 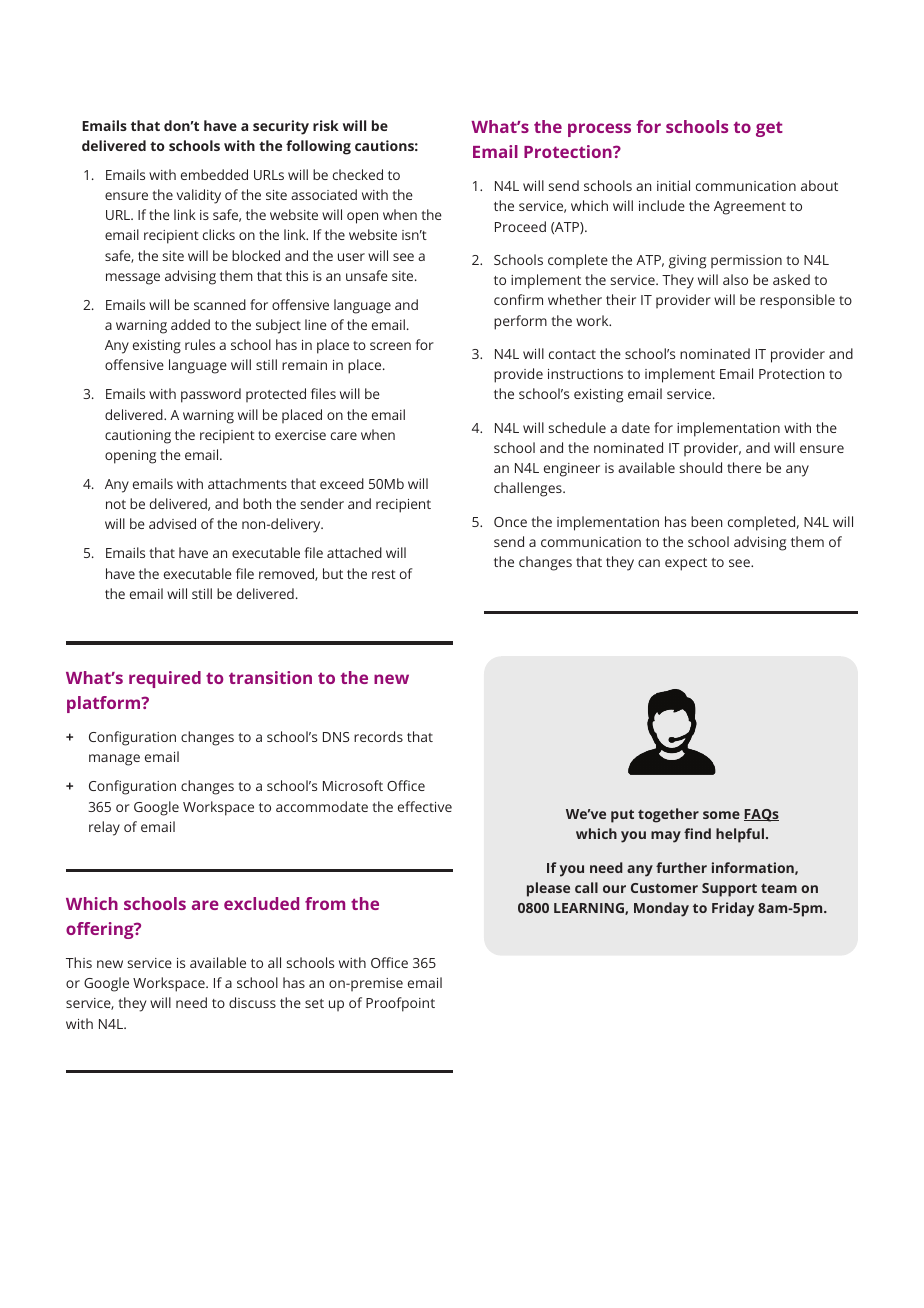 I want to click on embedded, so click(x=214, y=174).
